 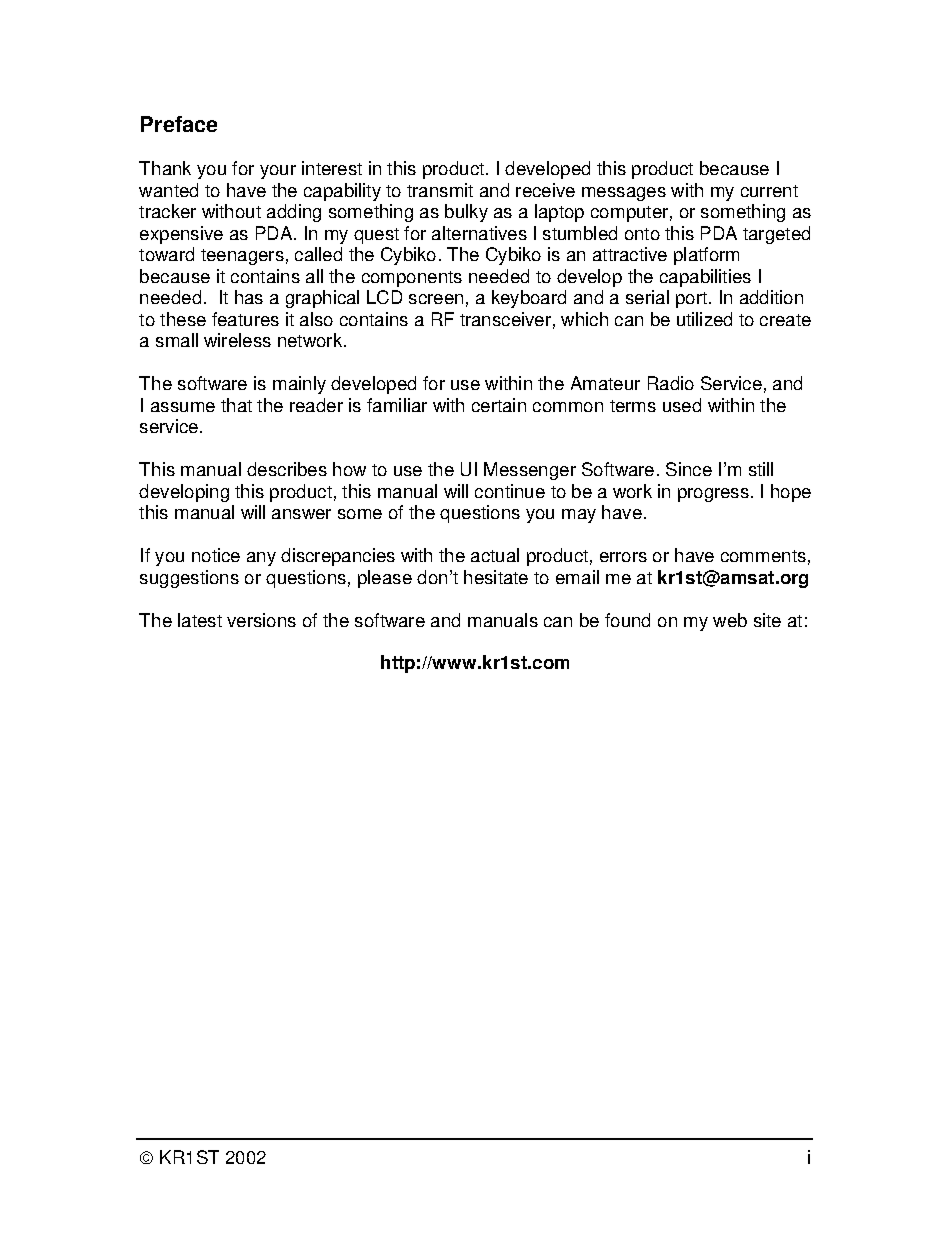 What do you see at coordinates (769, 191) in the screenshot?
I see `current` at bounding box center [769, 191].
